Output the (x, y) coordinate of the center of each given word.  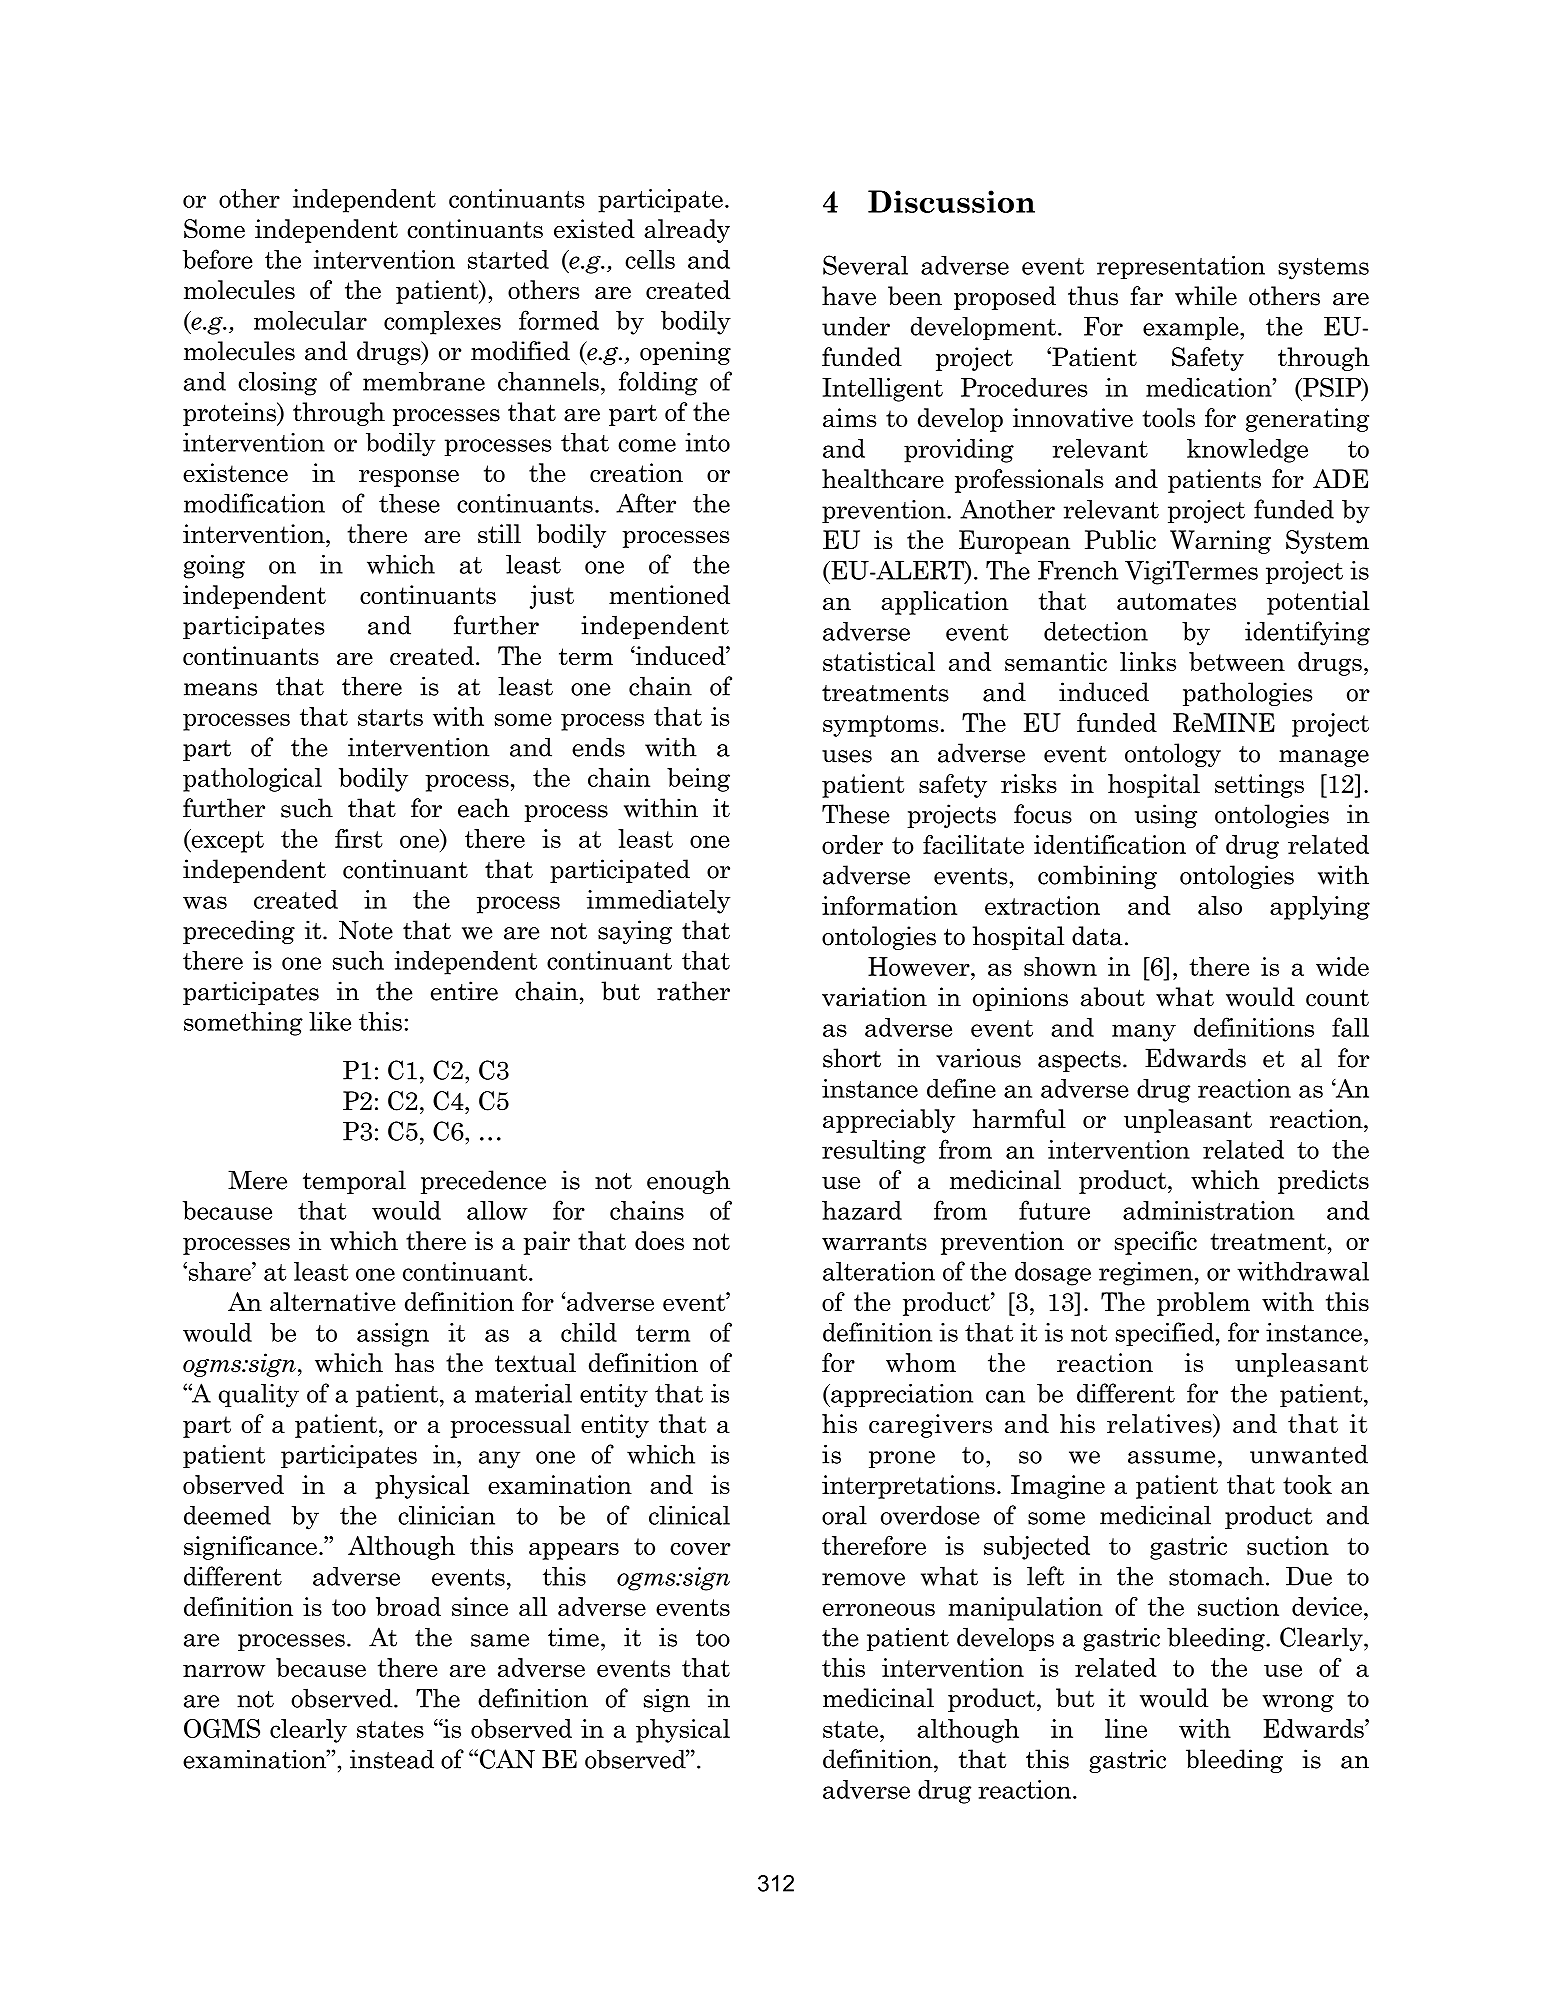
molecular (310, 320)
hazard (862, 1210)
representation (1181, 267)
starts (390, 717)
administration (1208, 1210)
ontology (1173, 755)
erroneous (879, 1609)
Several (865, 265)
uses (847, 756)
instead (392, 1759)
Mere (257, 1180)
